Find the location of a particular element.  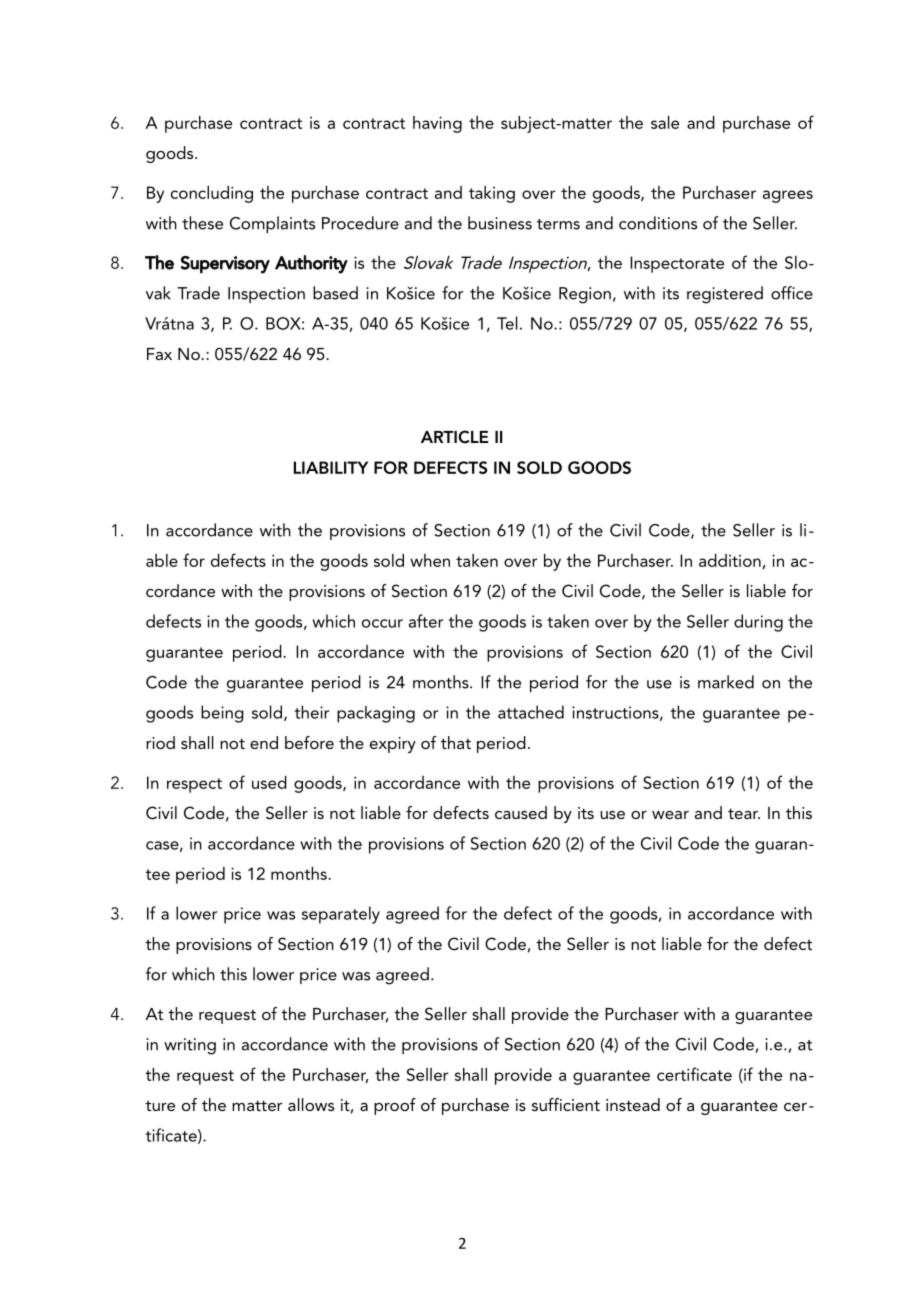

being is located at coordinates (222, 714).
